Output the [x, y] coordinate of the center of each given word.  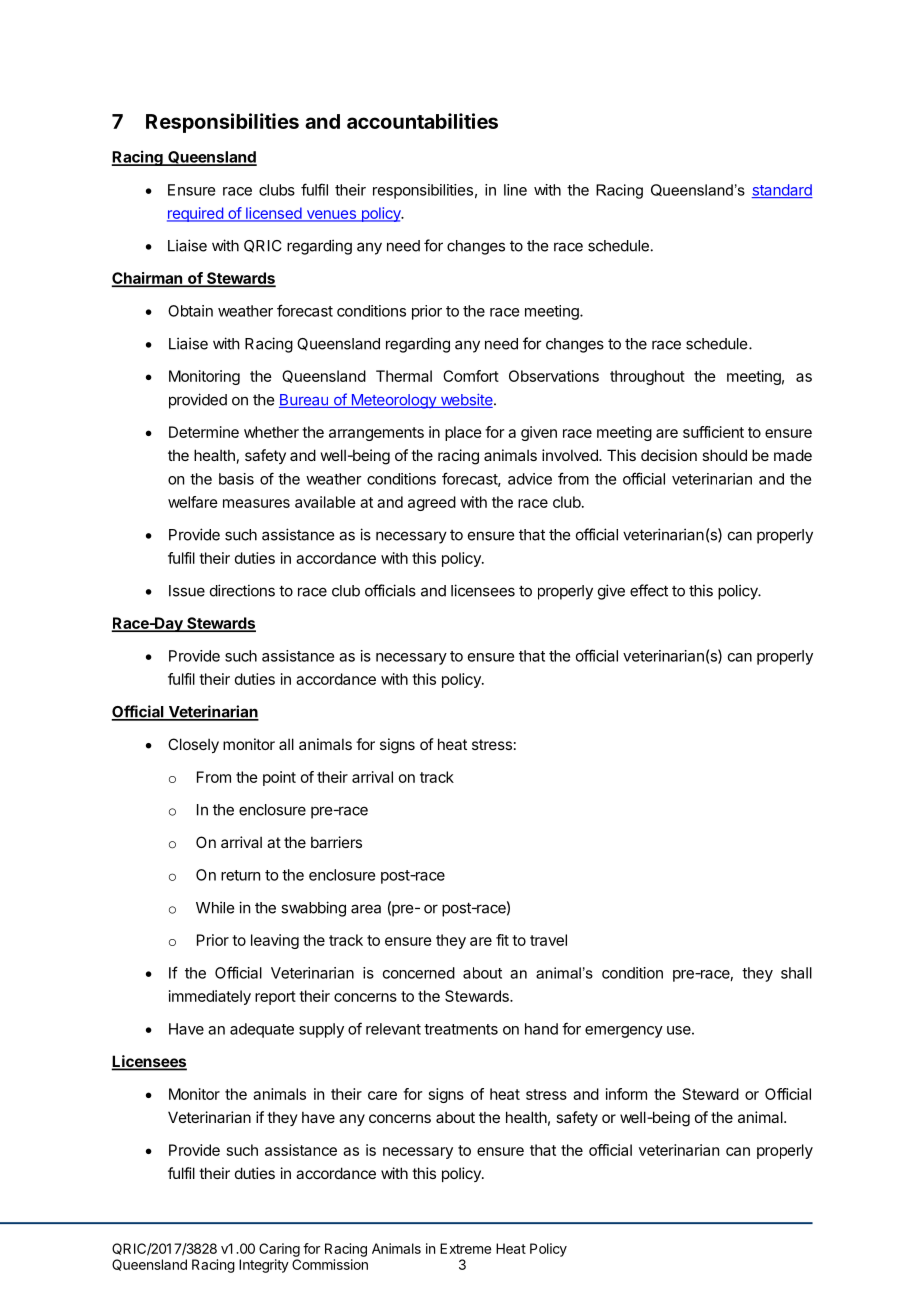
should [724, 455]
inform [626, 1094]
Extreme [465, 1248]
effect [649, 590]
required [196, 214]
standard [782, 191]
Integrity [264, 1266]
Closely [193, 745]
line [515, 190]
